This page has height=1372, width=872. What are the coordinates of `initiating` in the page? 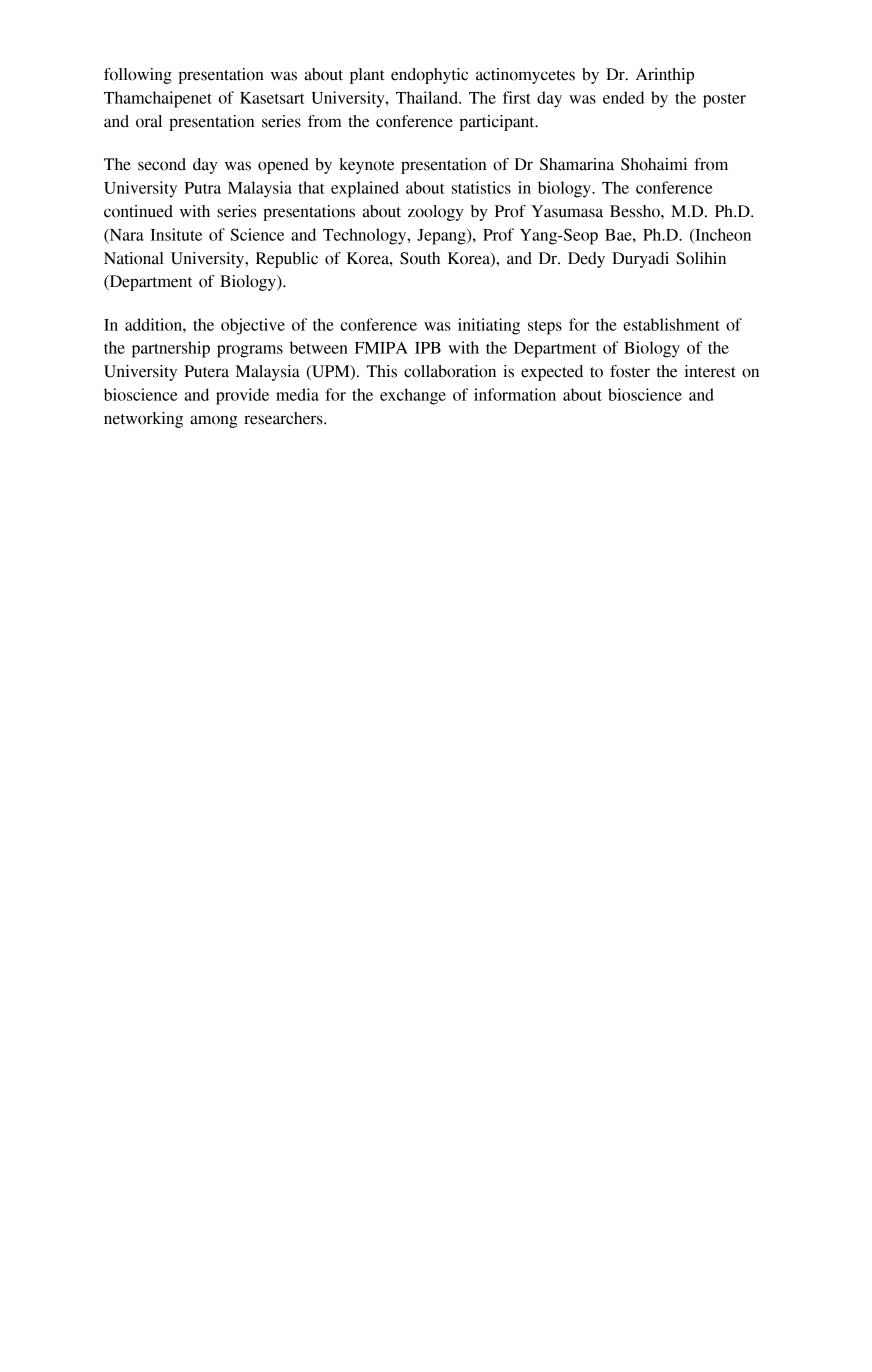 It's located at (489, 326).
